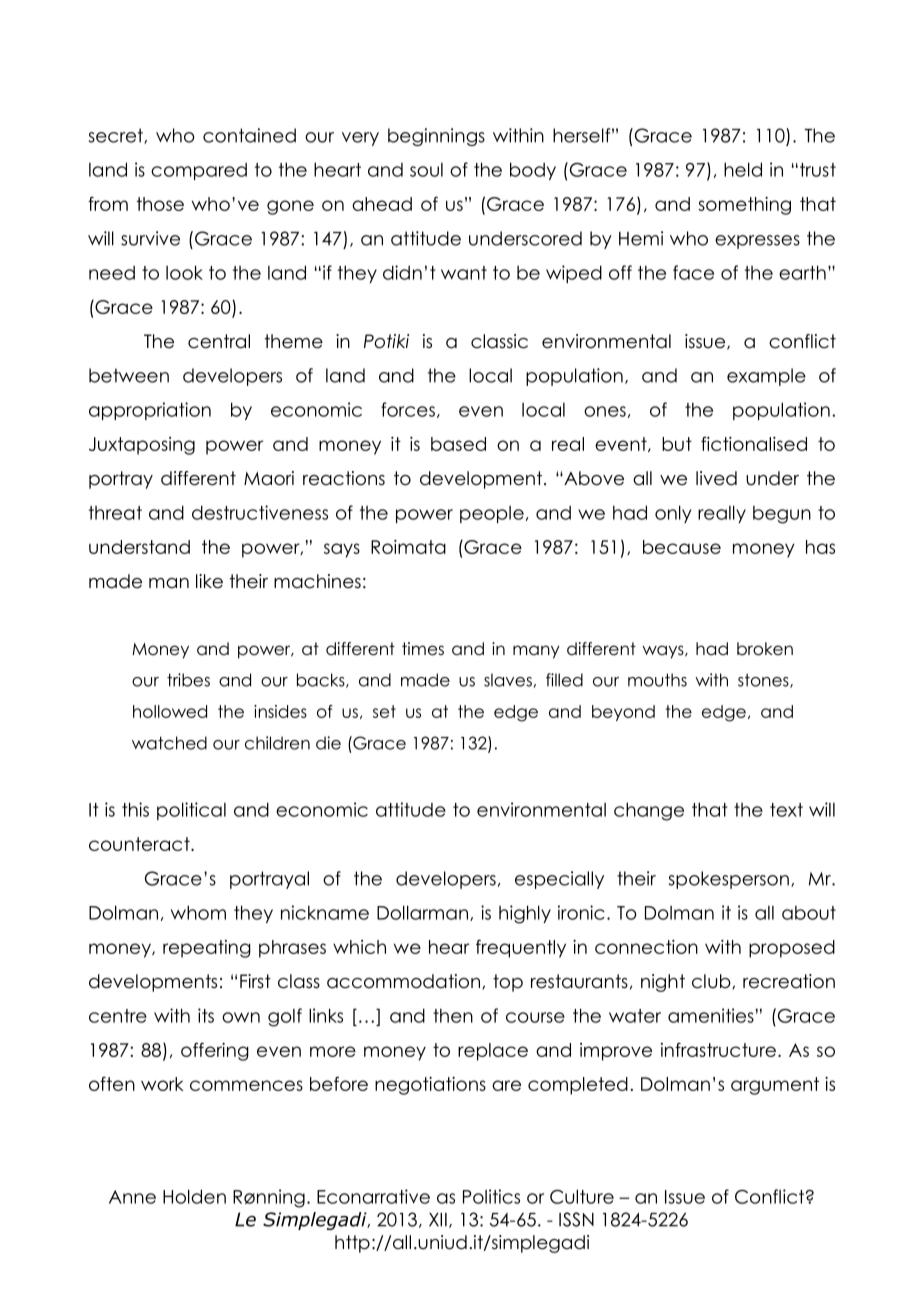 Image resolution: width=924 pixels, height=1308 pixels. Describe the element at coordinates (754, 443) in the document. I see `fictionalised` at that location.
